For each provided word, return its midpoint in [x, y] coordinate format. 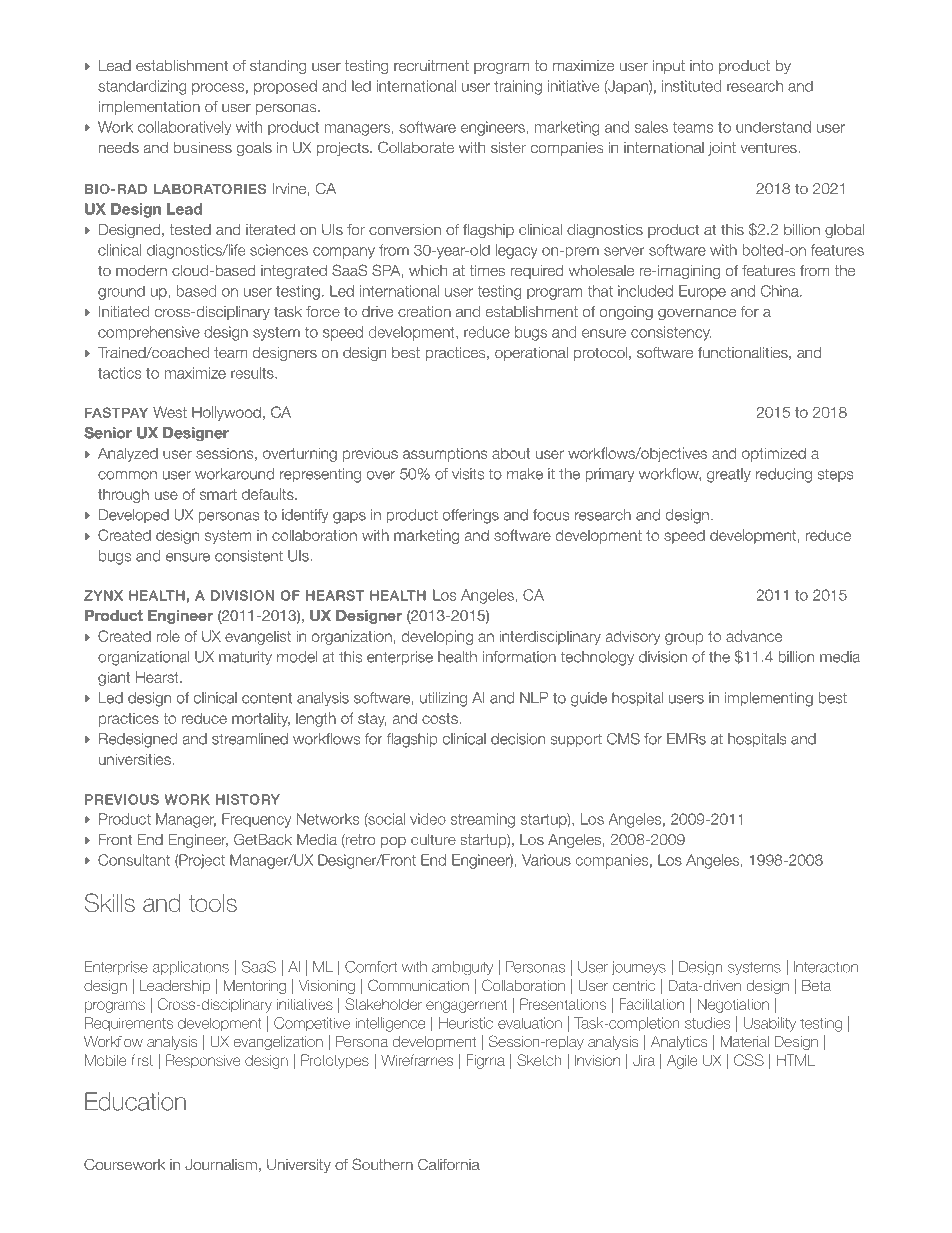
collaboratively [184, 128]
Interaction [826, 967]
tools [213, 903]
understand [773, 127]
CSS [749, 1060]
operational [531, 354]
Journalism [221, 1164]
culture [433, 839]
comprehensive [149, 333]
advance [754, 636]
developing [437, 637]
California [449, 1164]
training [518, 87]
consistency [671, 333]
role [168, 636]
